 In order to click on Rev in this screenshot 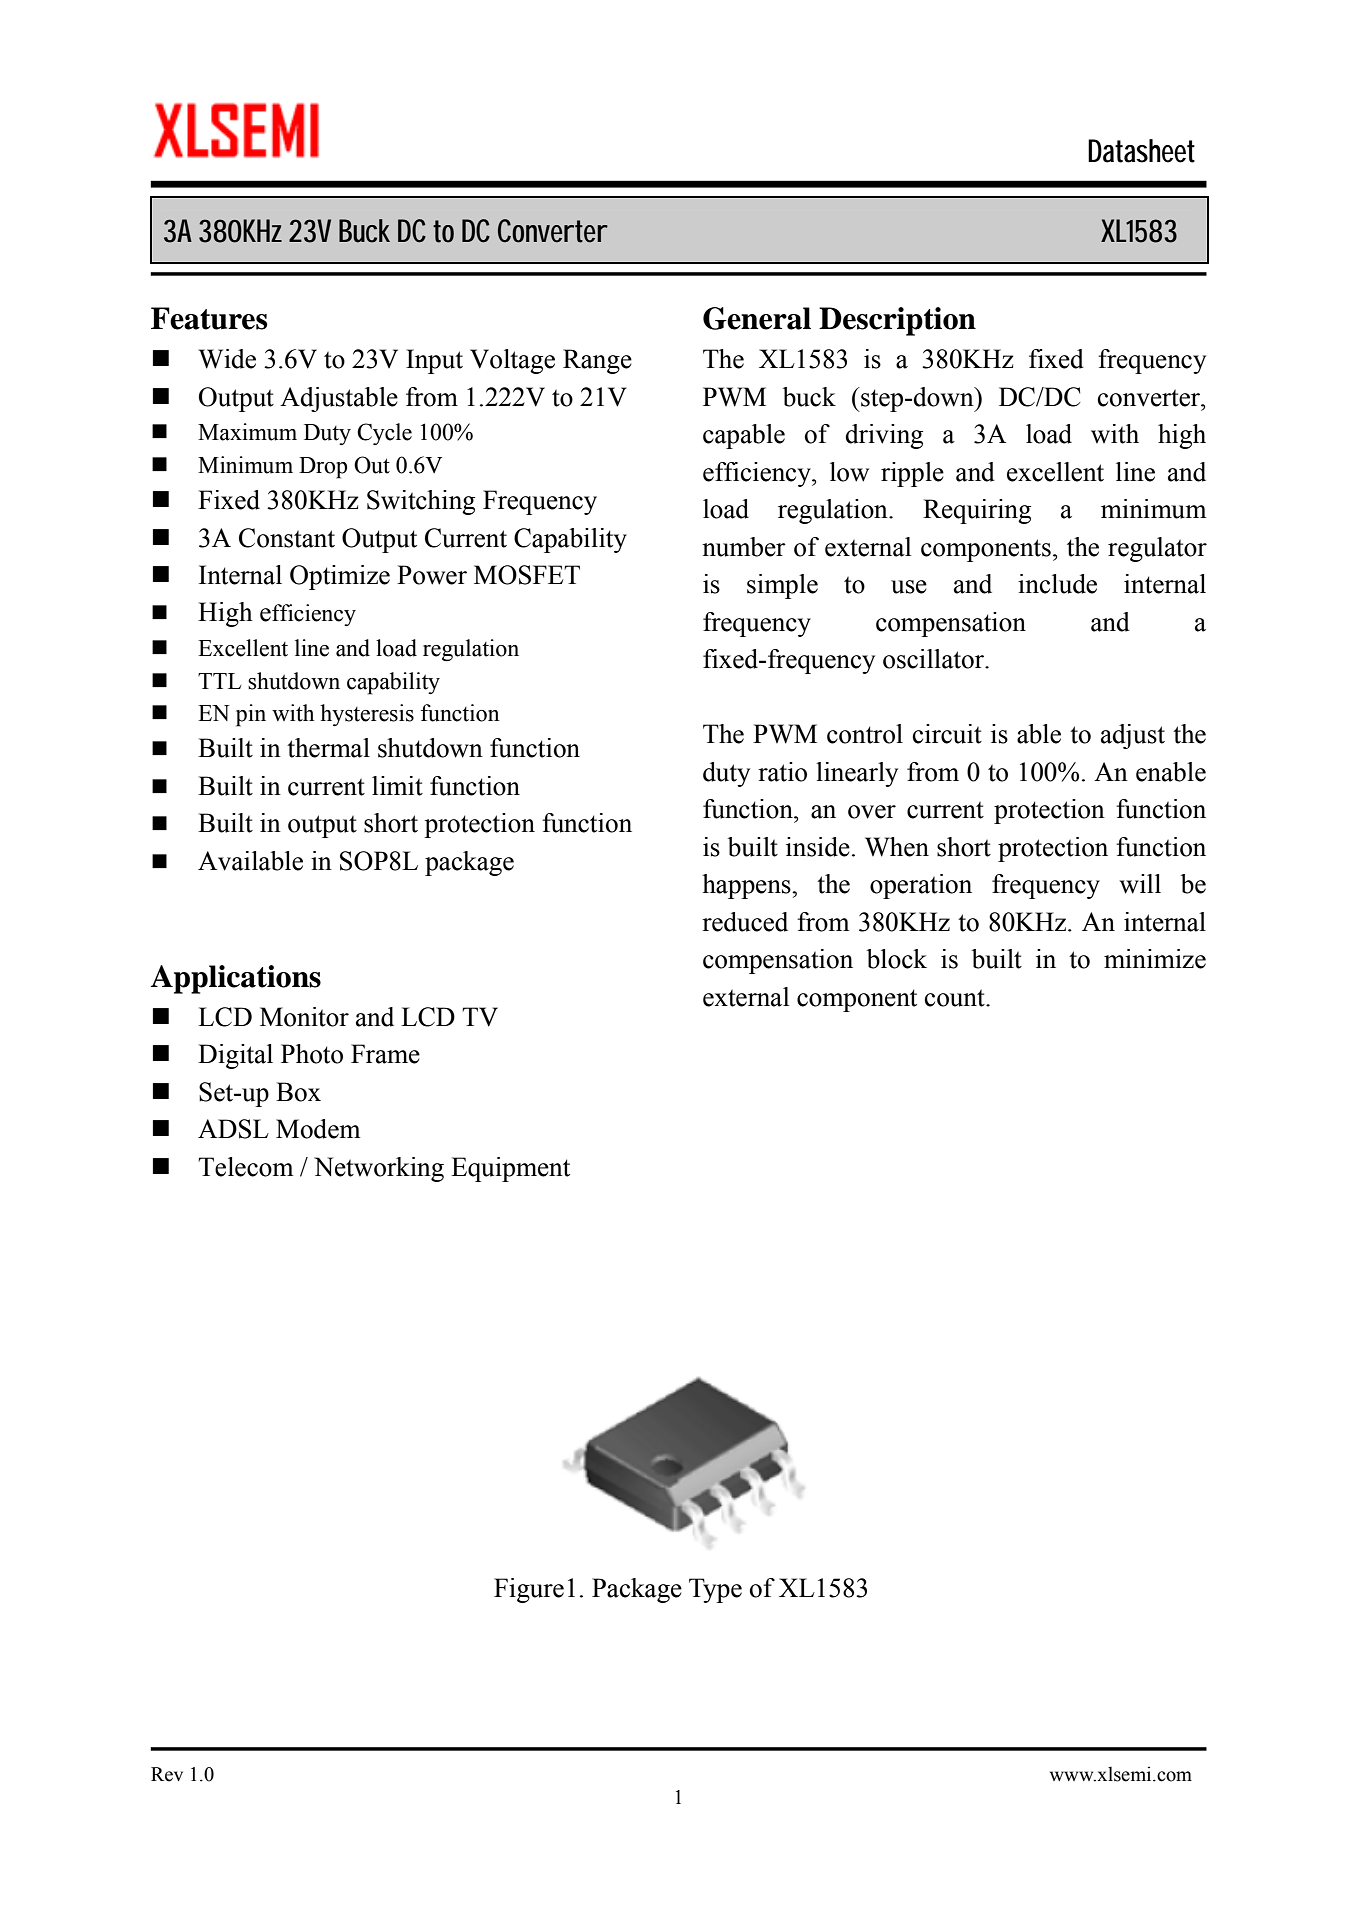, I will do `click(167, 1774)`.
